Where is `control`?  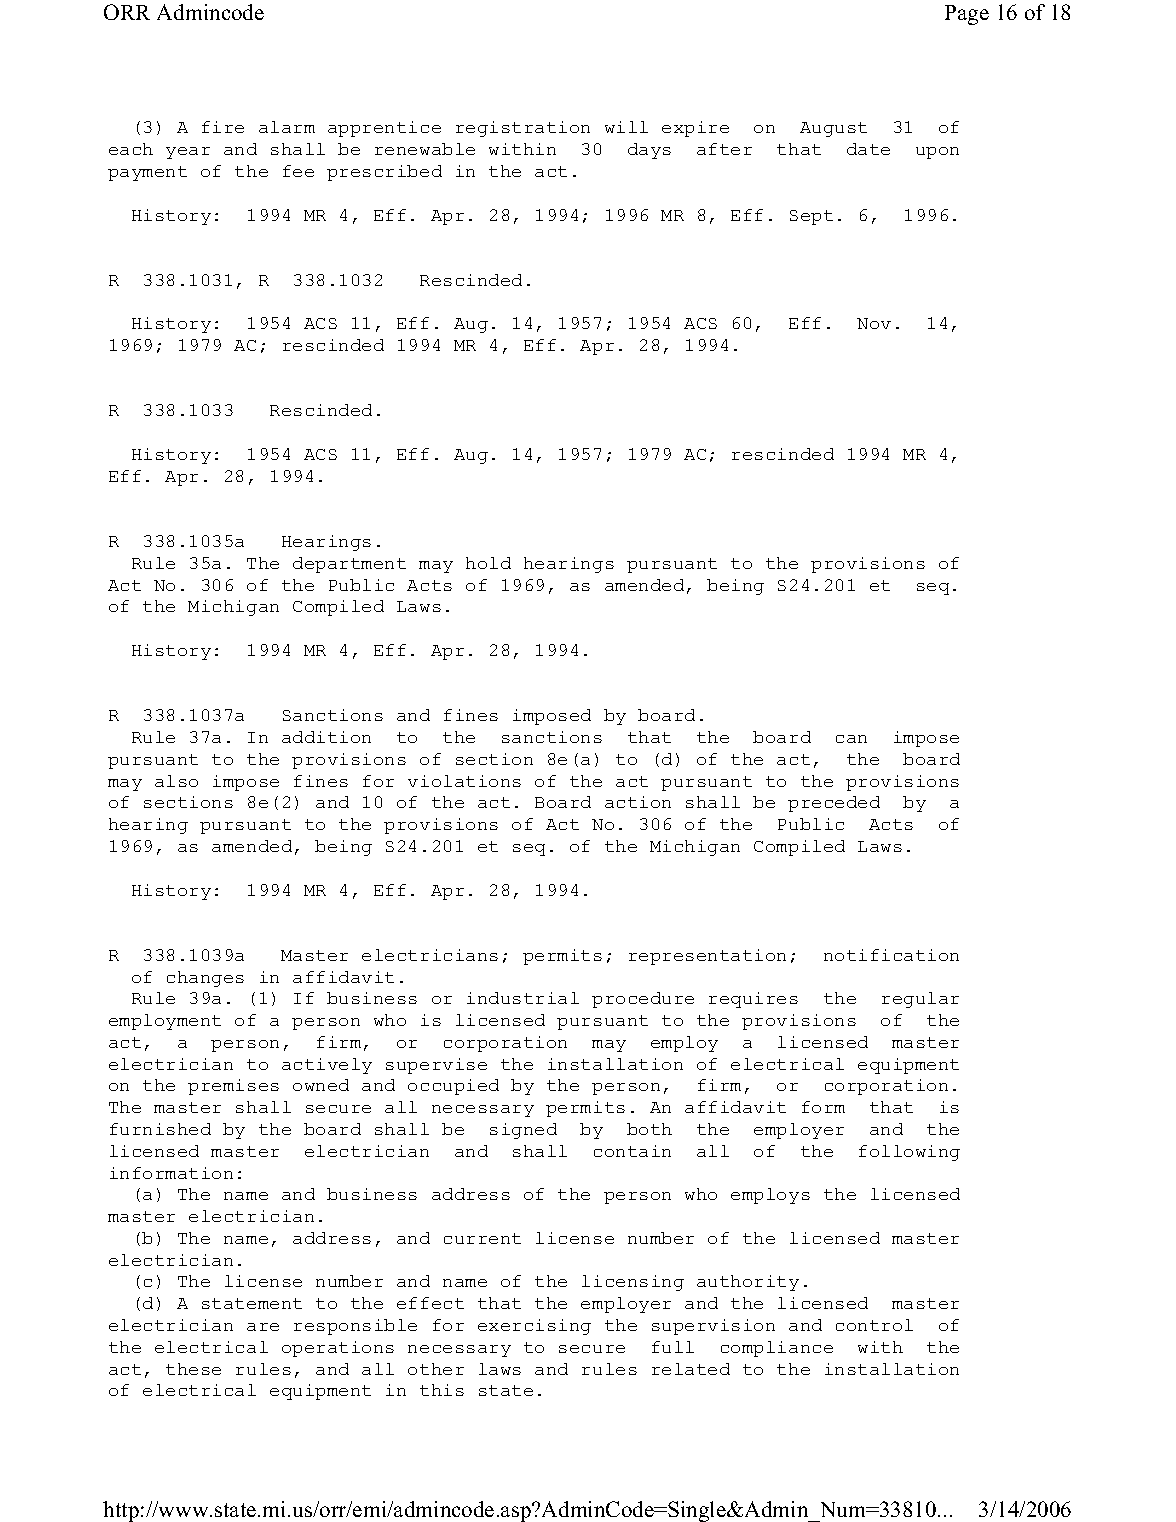 control is located at coordinates (874, 1325).
